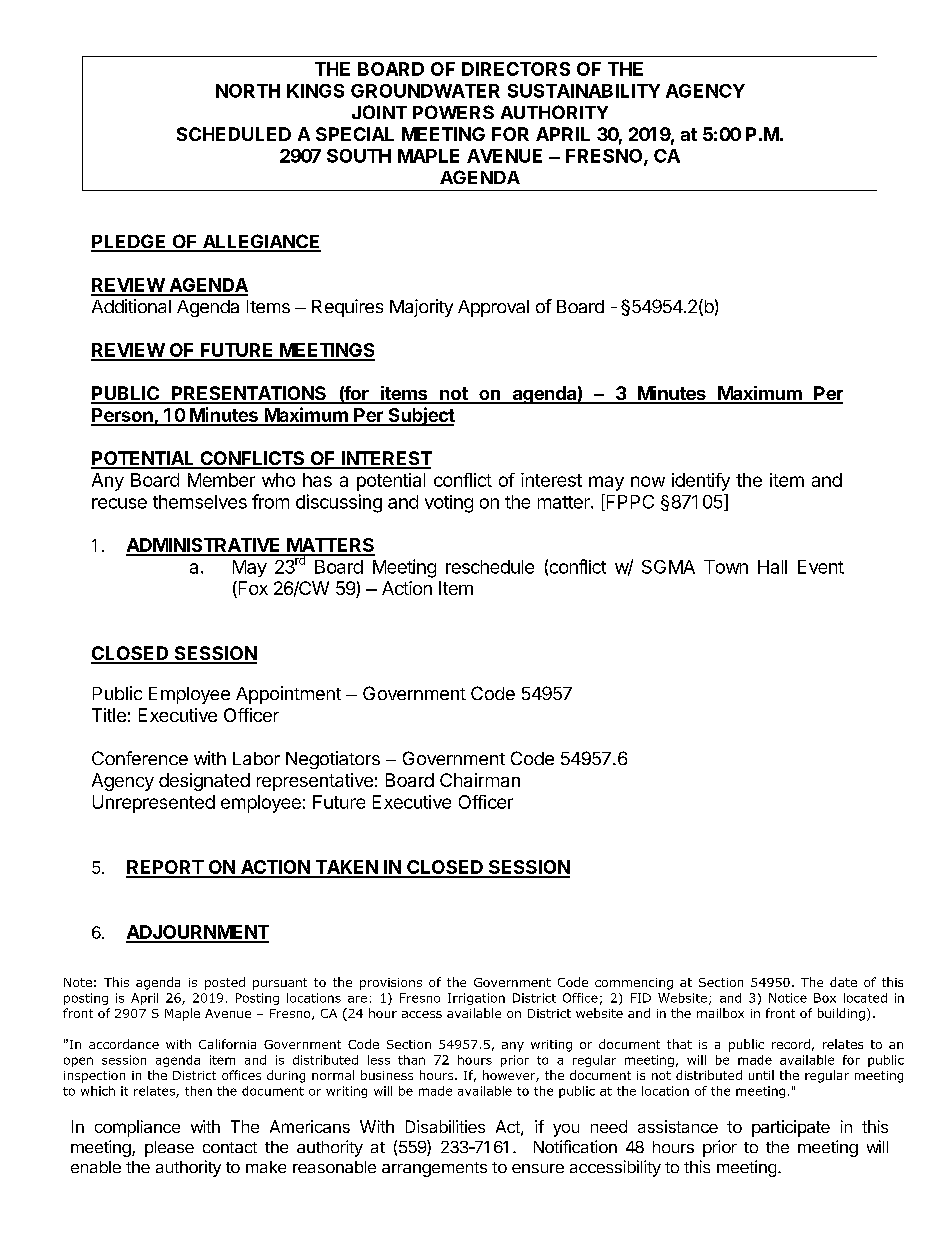  I want to click on Disabilities, so click(445, 1126).
